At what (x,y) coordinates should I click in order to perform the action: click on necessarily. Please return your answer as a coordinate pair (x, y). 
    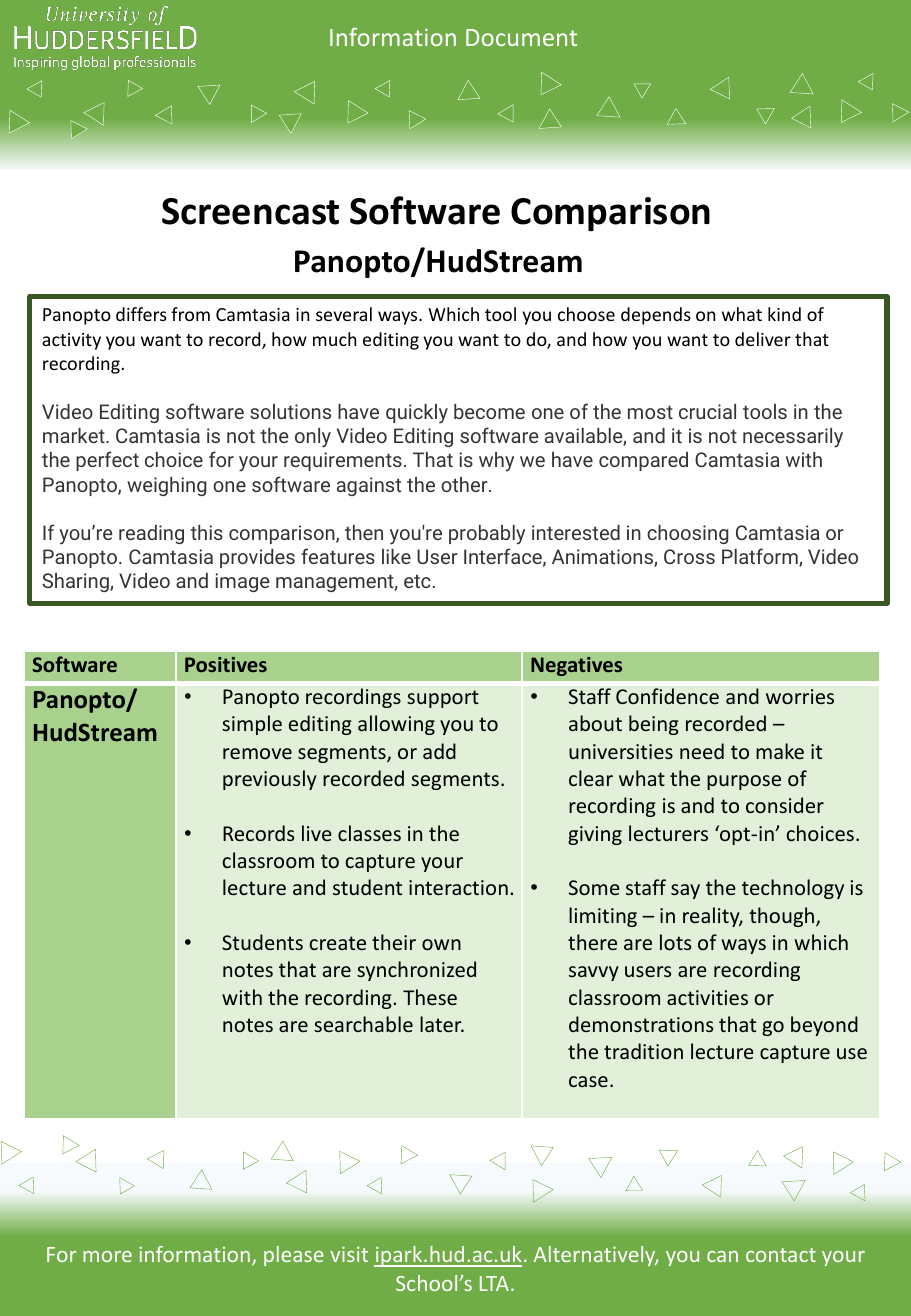
    Looking at the image, I should click on (793, 438).
